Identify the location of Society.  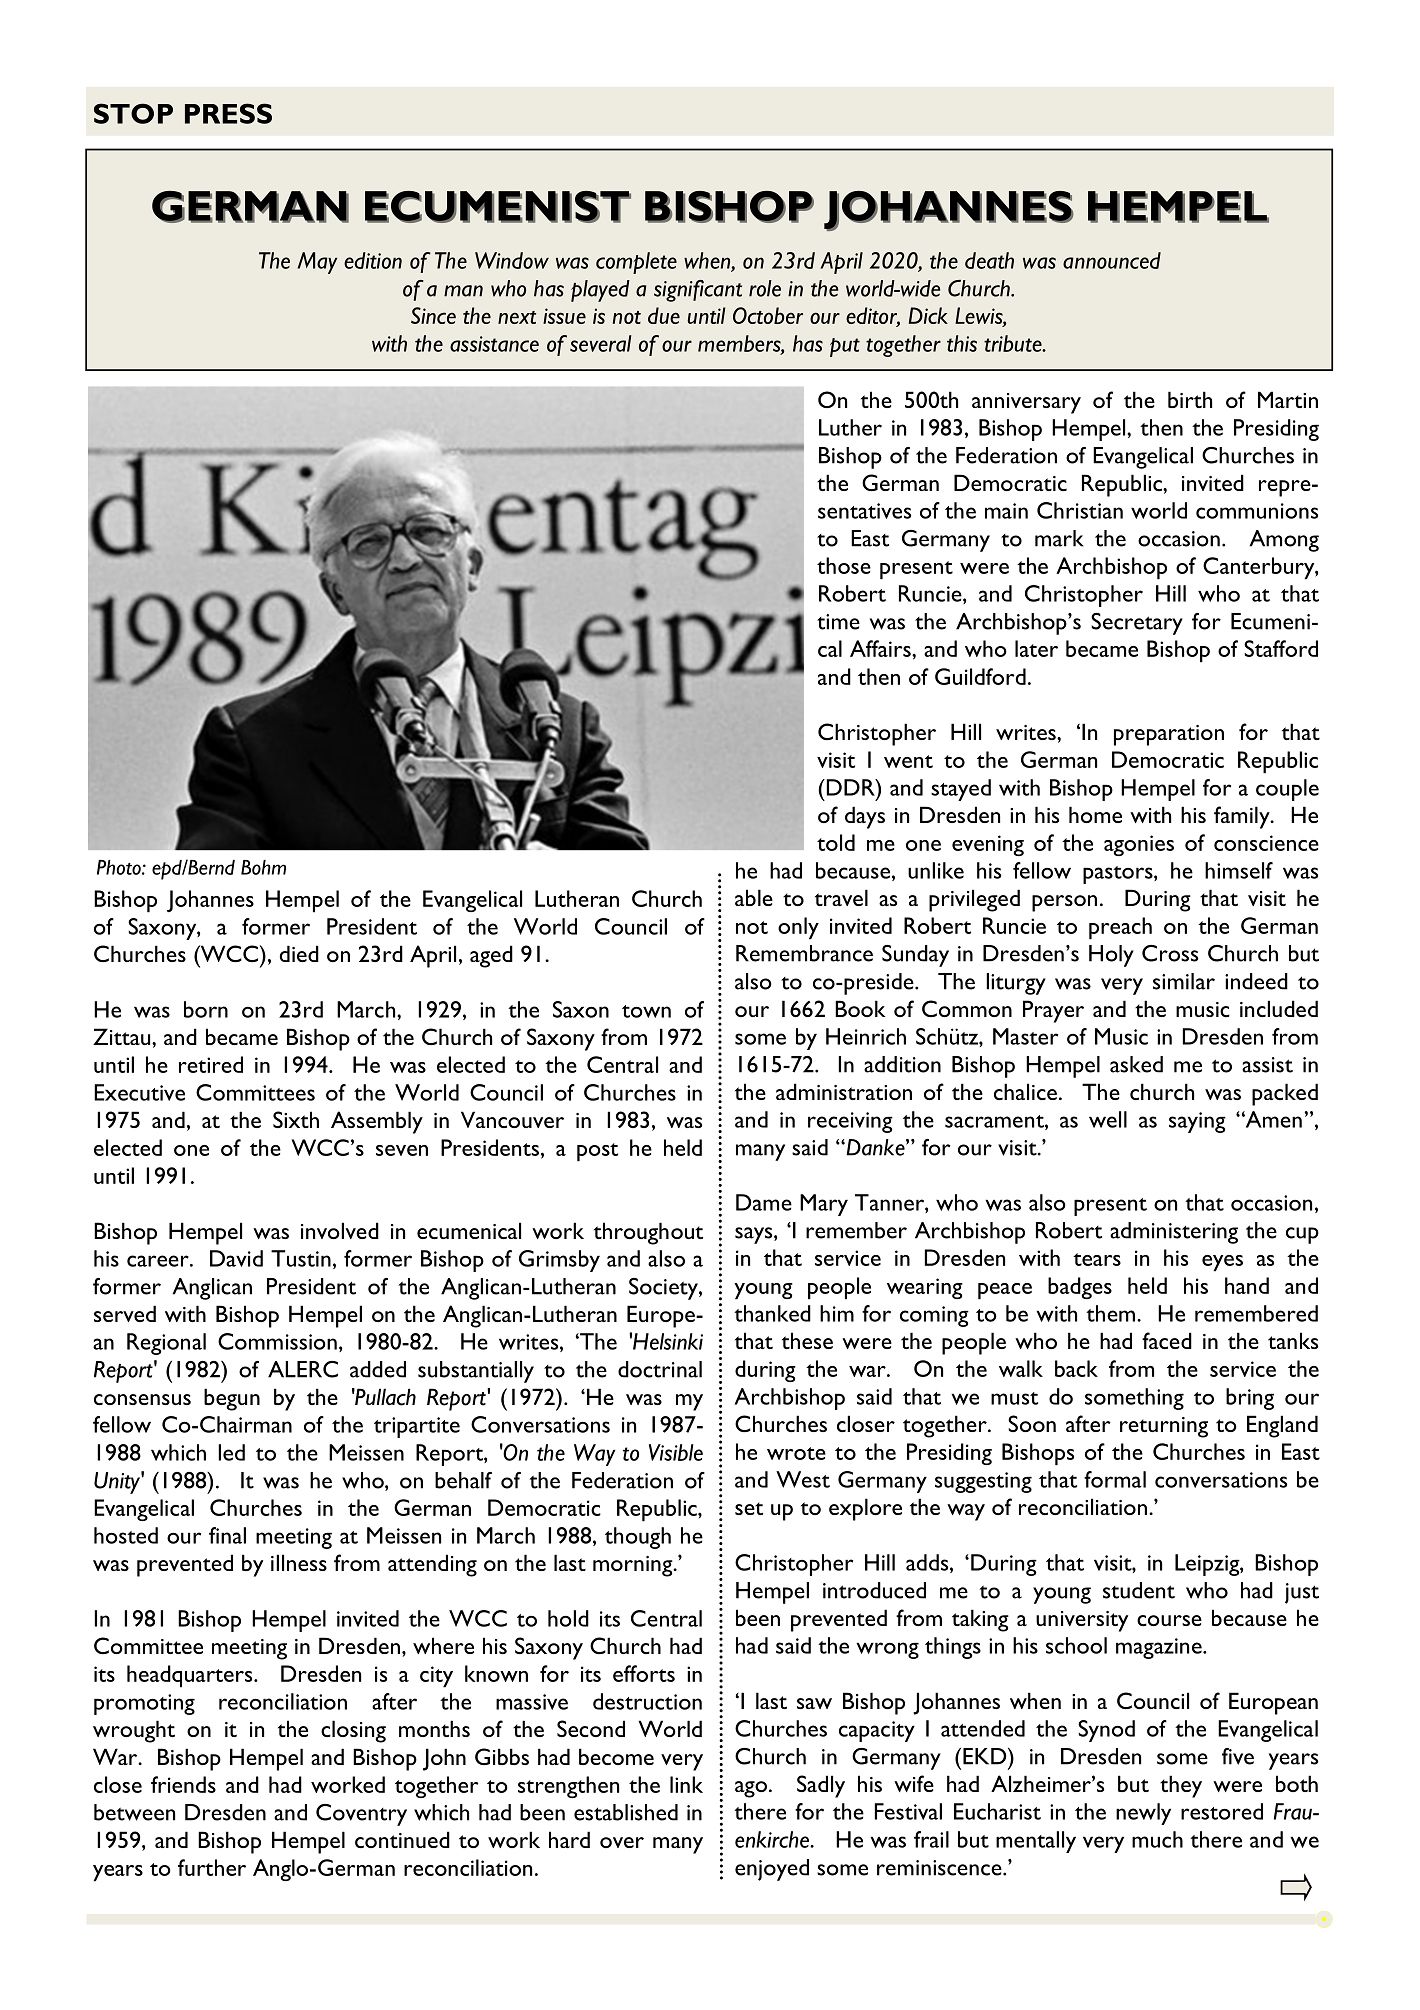
(664, 1289).
